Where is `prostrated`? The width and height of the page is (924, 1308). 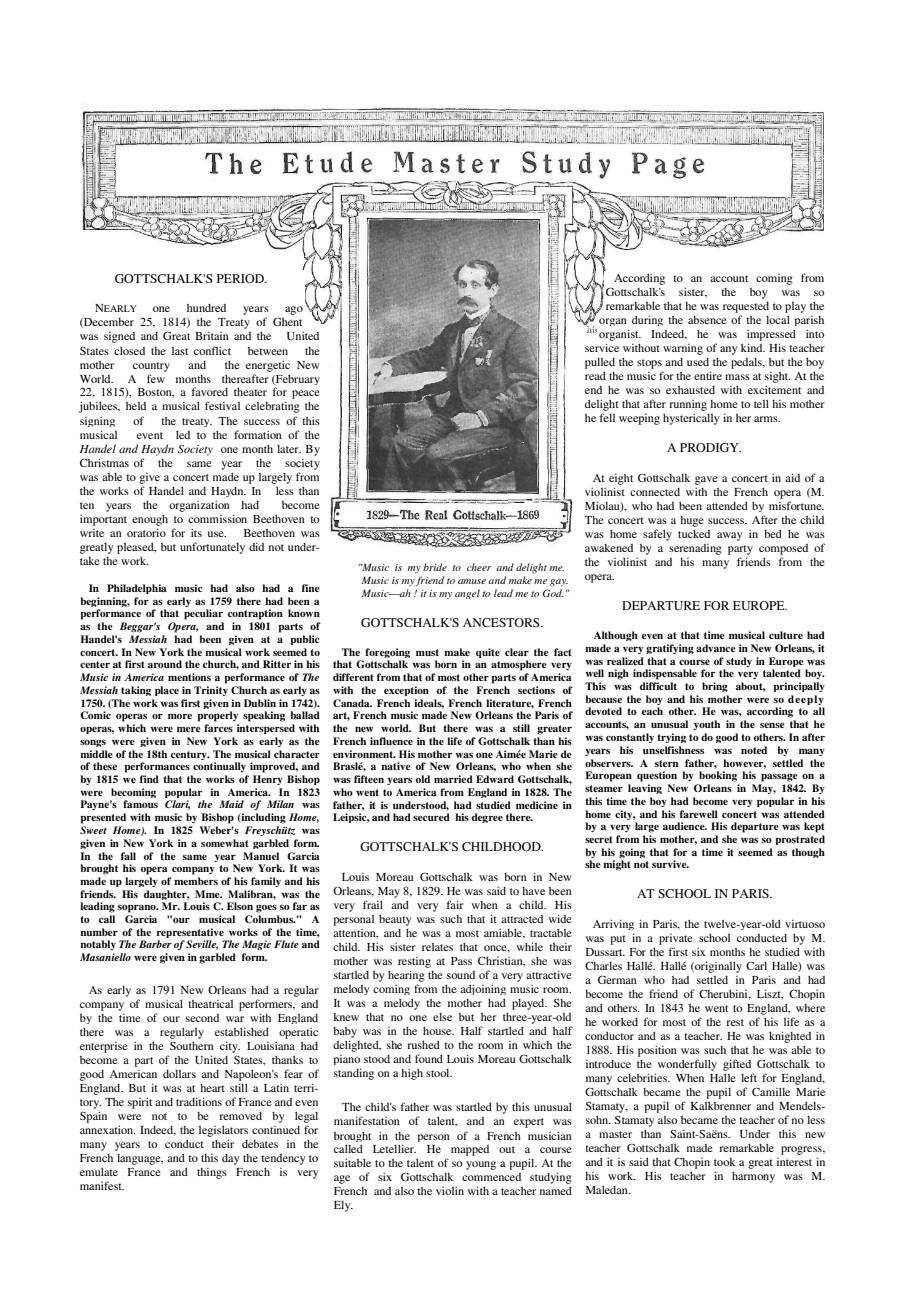
prostrated is located at coordinates (800, 840).
